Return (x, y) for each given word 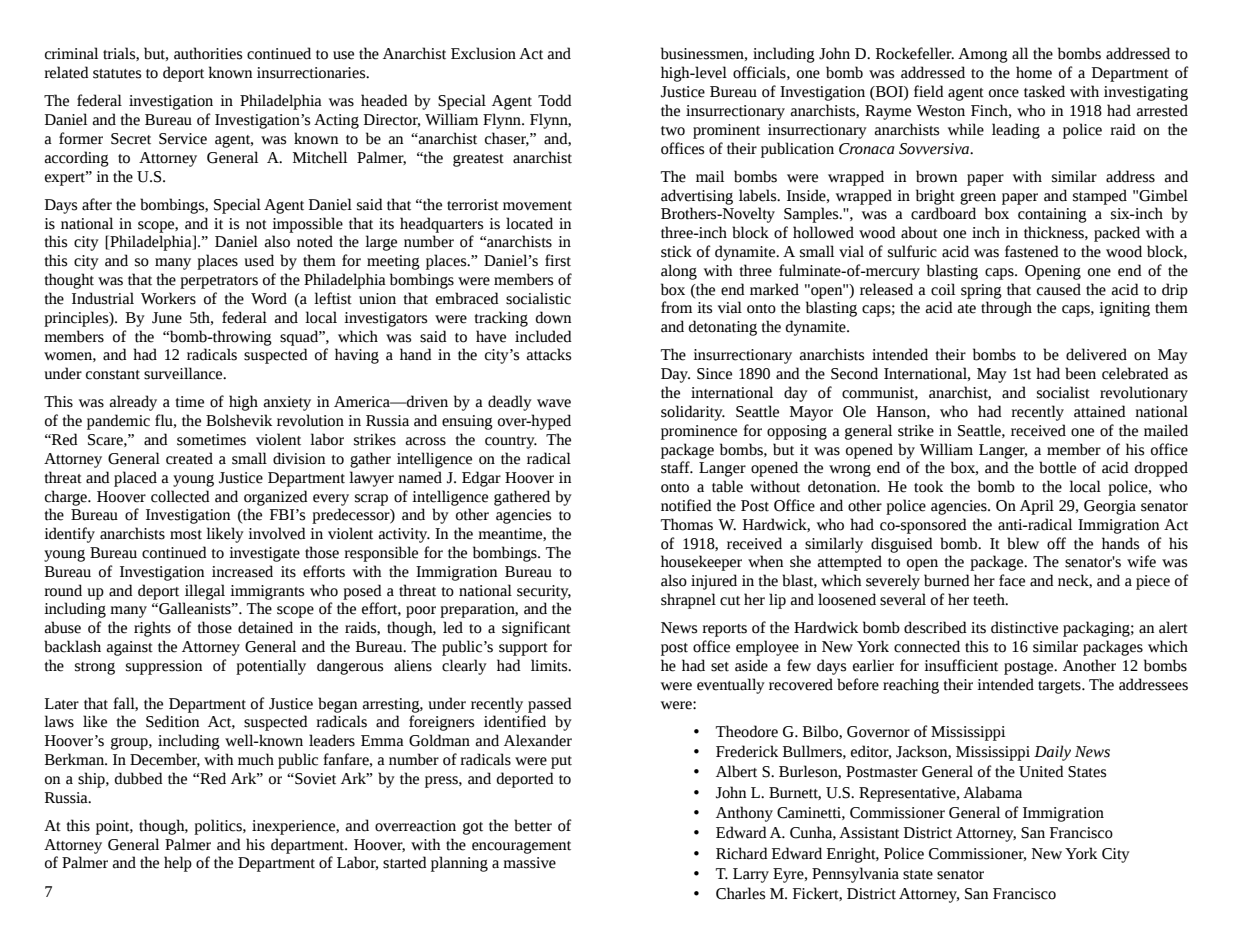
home (1034, 72)
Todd (555, 100)
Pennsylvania (855, 875)
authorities (208, 53)
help (178, 864)
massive (529, 863)
